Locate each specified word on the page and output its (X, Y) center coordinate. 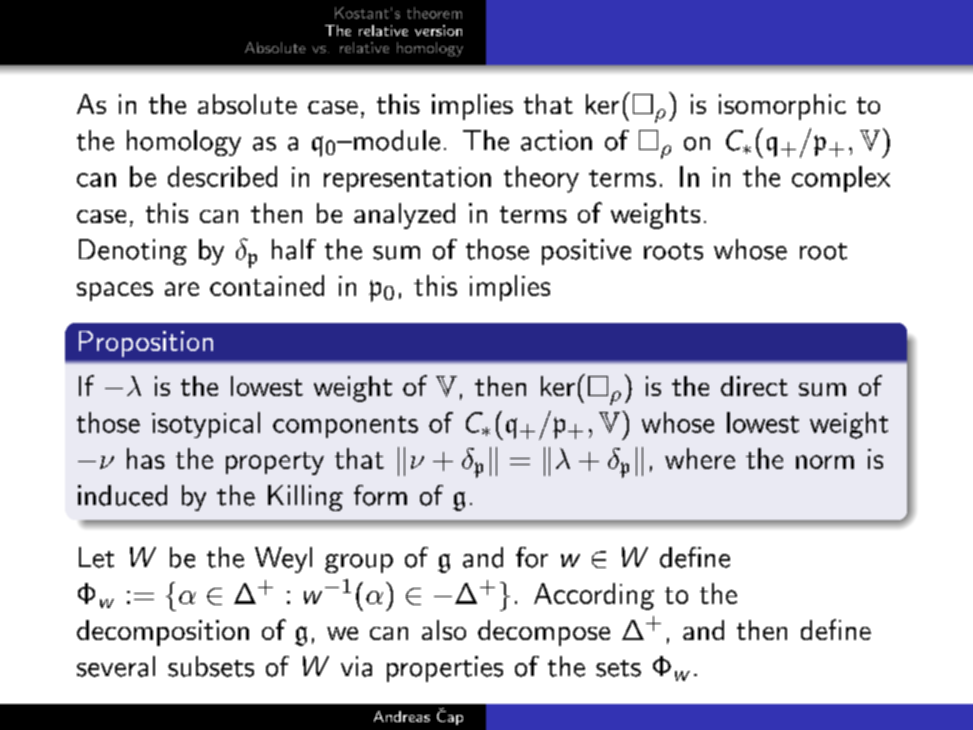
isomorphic (782, 107)
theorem (434, 13)
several (116, 666)
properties (445, 669)
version (438, 30)
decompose (544, 633)
